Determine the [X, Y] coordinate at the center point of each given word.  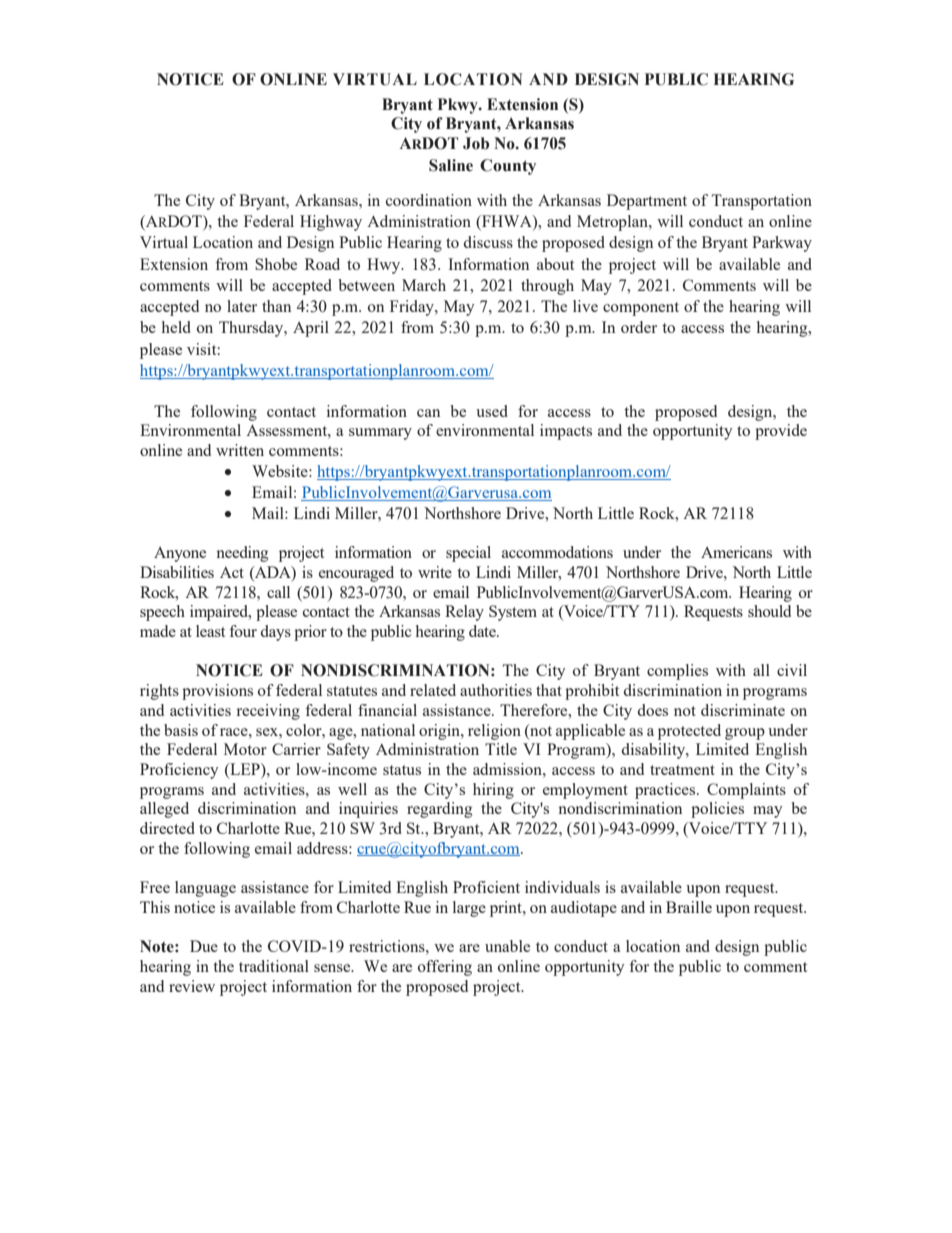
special [468, 554]
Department [647, 202]
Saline [451, 165]
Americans [736, 552]
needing [242, 554]
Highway [331, 223]
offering [445, 968]
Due [204, 946]
